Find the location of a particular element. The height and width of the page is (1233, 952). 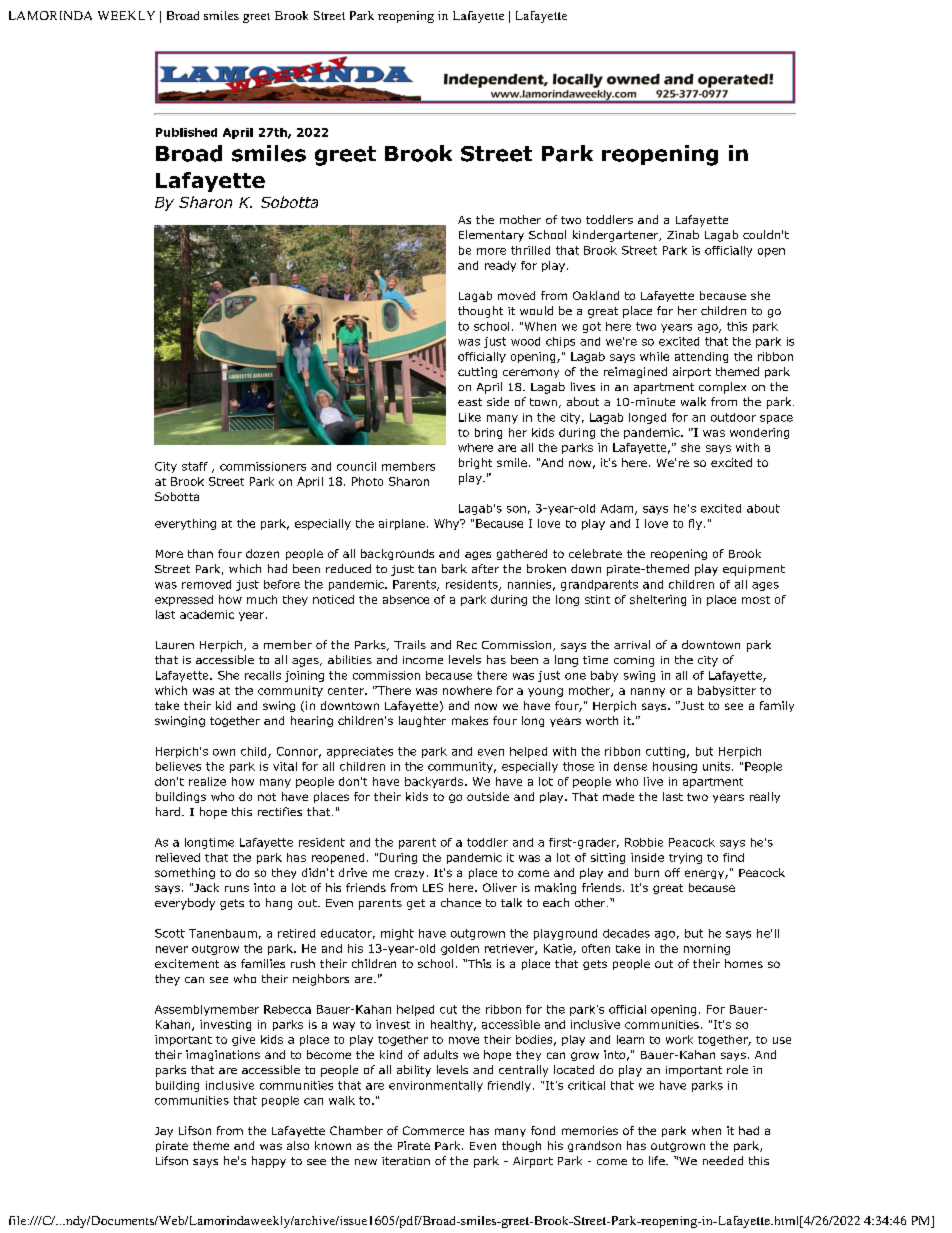

rectifies is located at coordinates (280, 811).
